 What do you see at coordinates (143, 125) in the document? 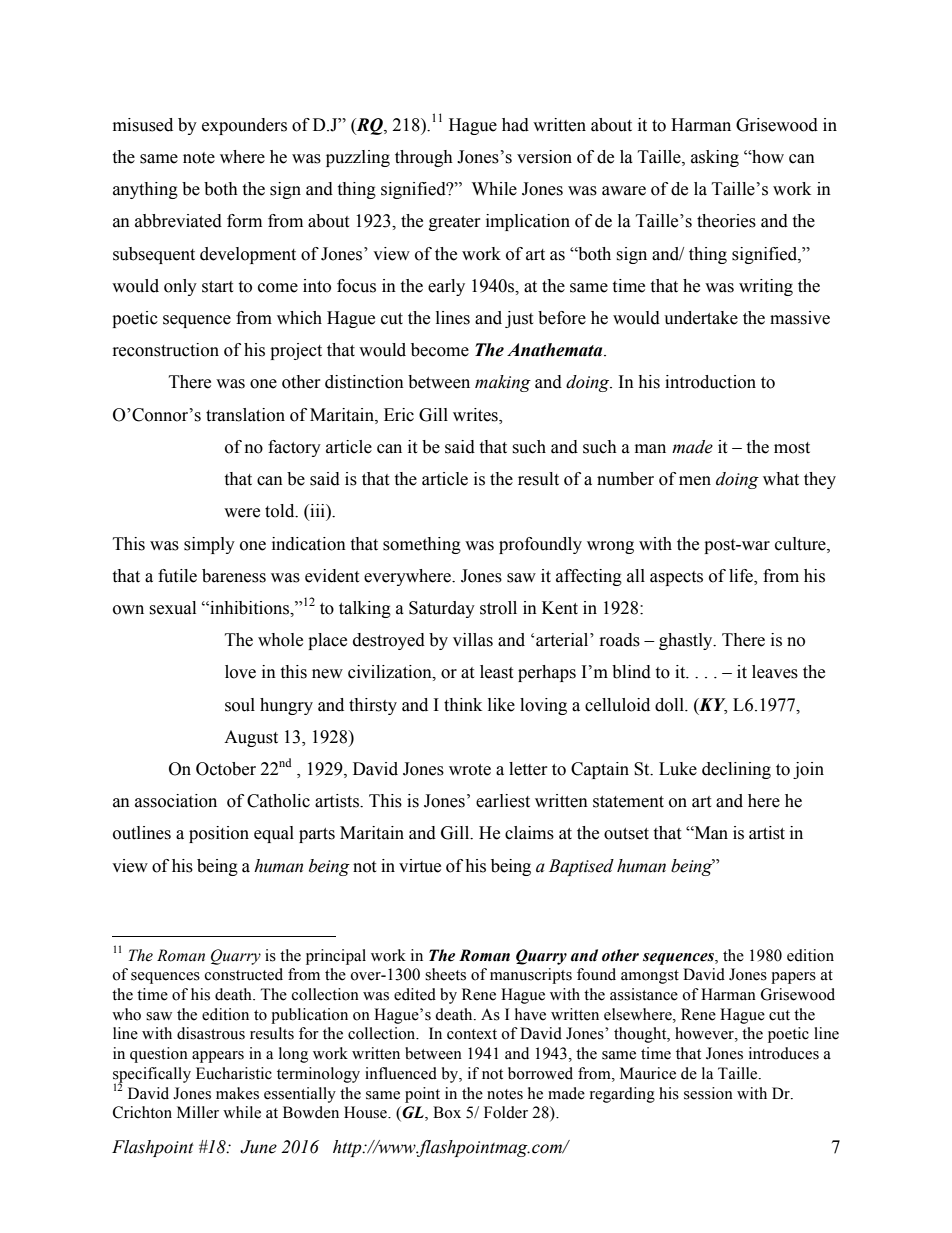
I see `misused` at bounding box center [143, 125].
